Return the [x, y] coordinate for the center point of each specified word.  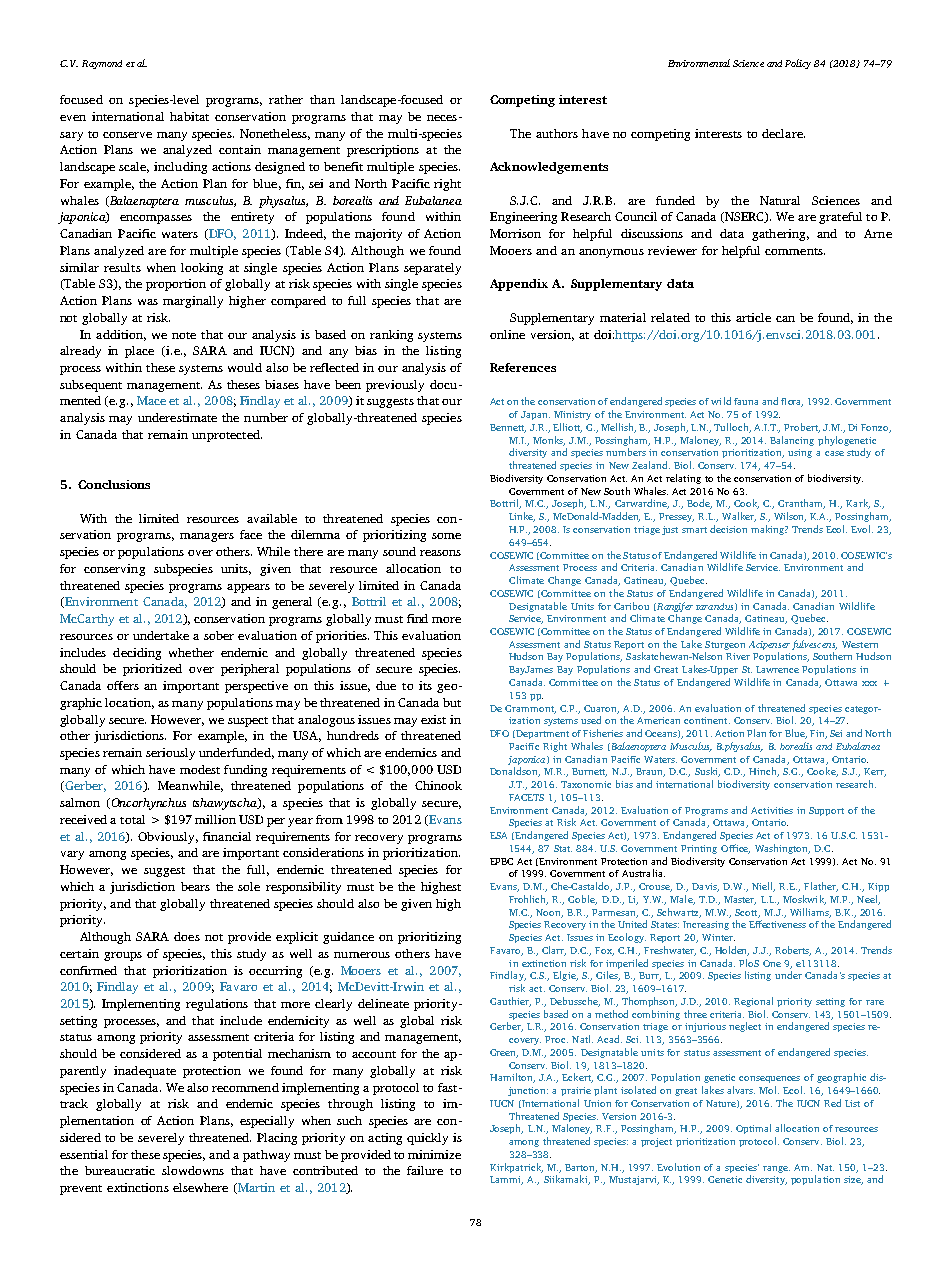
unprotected [227, 436]
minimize [434, 1154]
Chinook [438, 785]
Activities [772, 810]
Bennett [508, 428]
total [132, 819]
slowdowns [193, 1170]
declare [783, 133]
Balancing [792, 441]
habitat [189, 116]
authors [557, 133]
